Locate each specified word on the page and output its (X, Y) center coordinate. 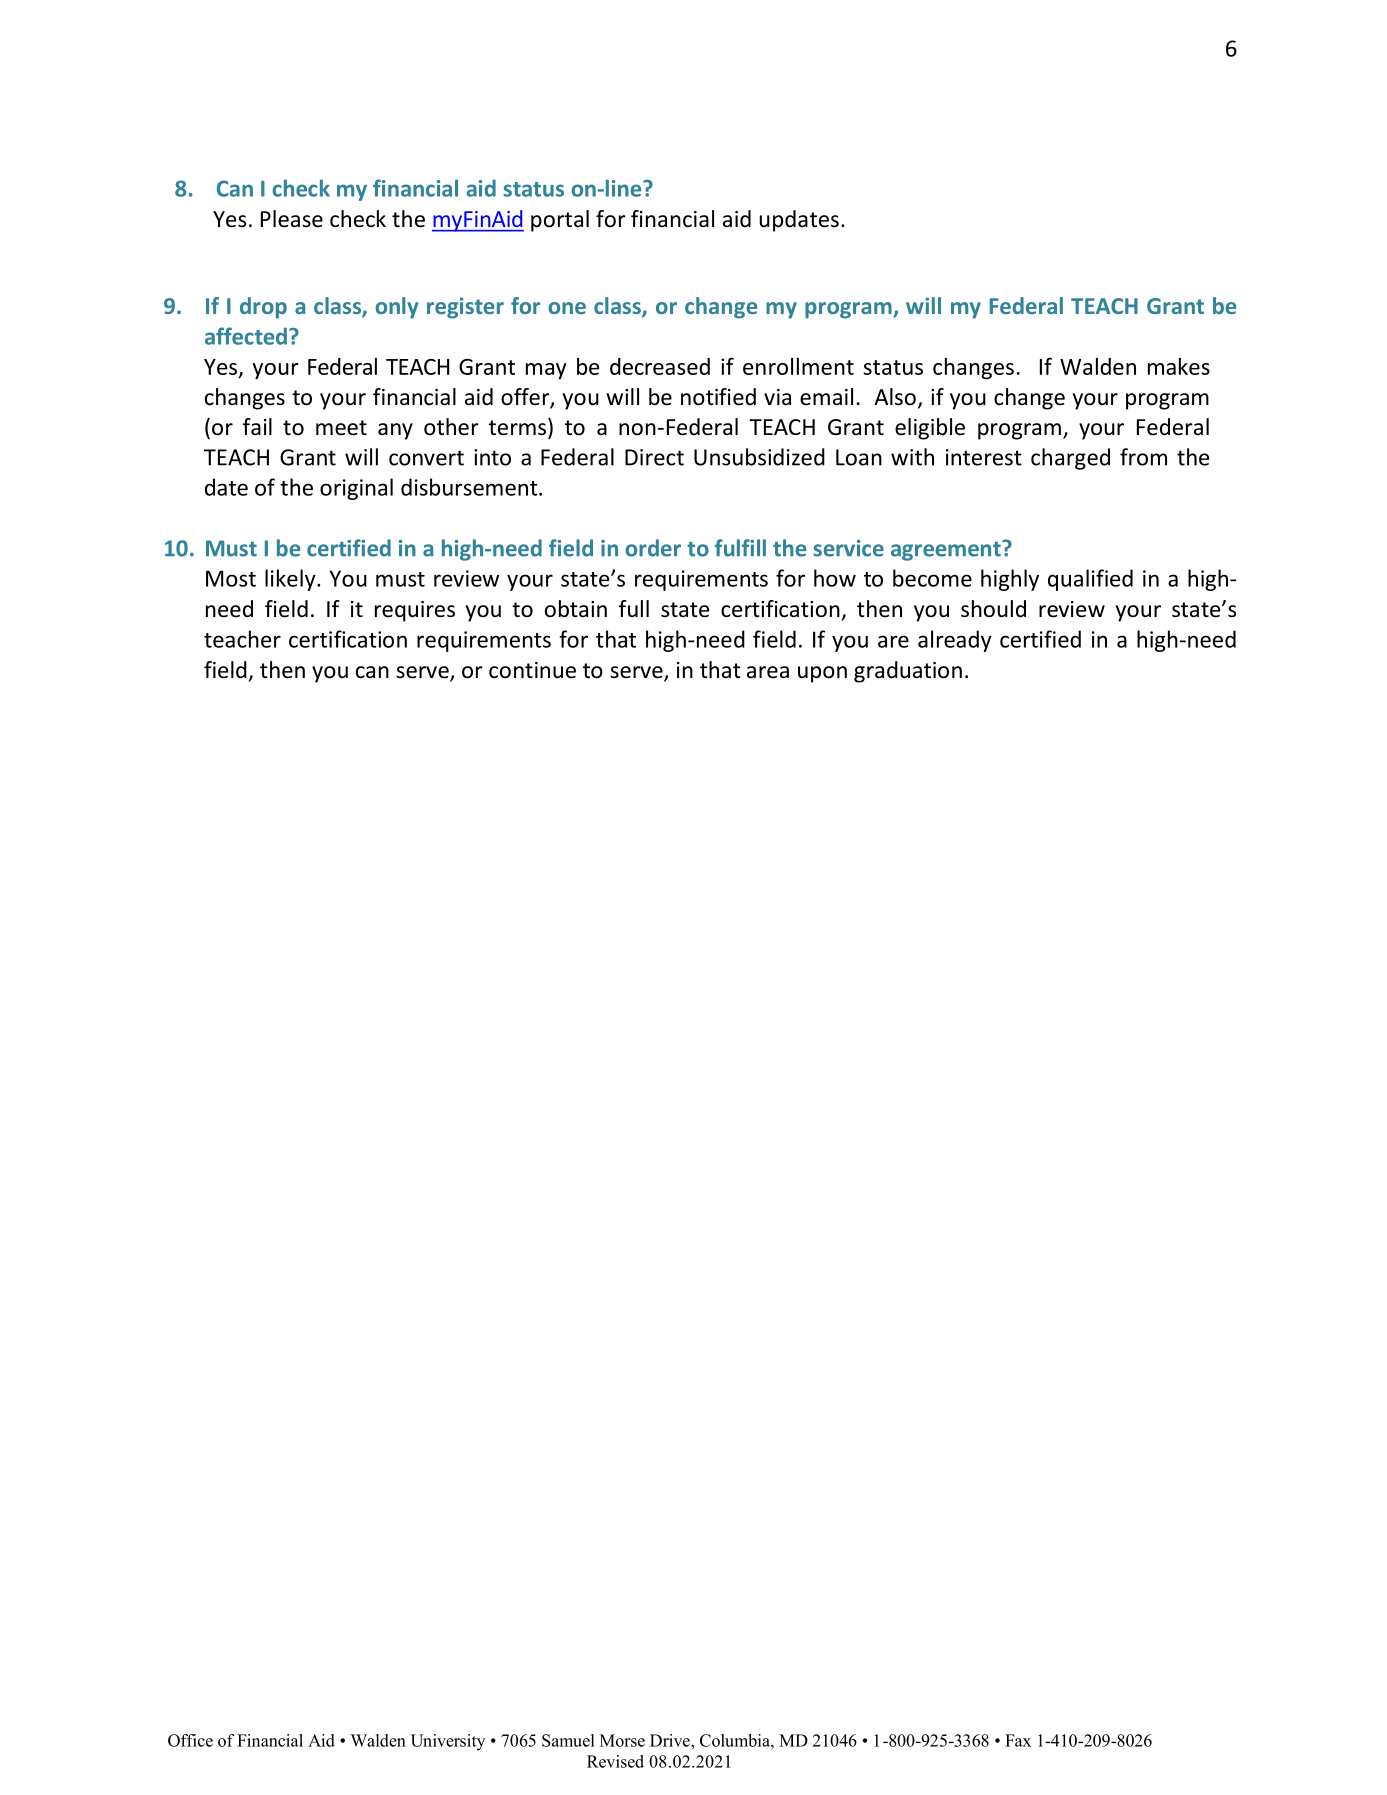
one (567, 308)
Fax (1018, 1740)
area (768, 672)
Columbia (736, 1740)
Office (190, 1740)
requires (415, 611)
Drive (671, 1740)
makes (1179, 366)
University (448, 1742)
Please (292, 219)
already (955, 641)
